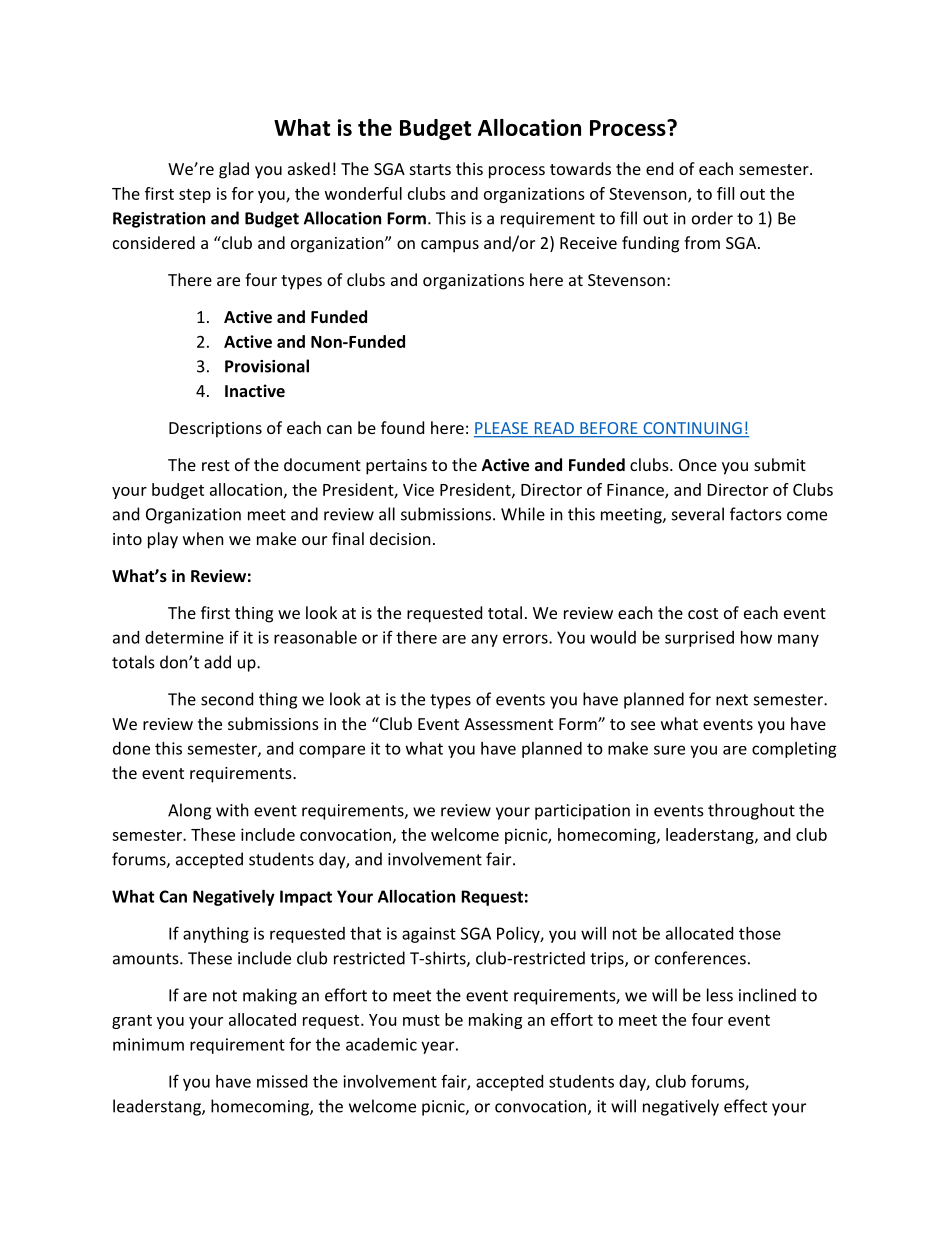 The height and width of the document is (1233, 952). Describe the element at coordinates (699, 639) in the document. I see `surprised` at that location.
